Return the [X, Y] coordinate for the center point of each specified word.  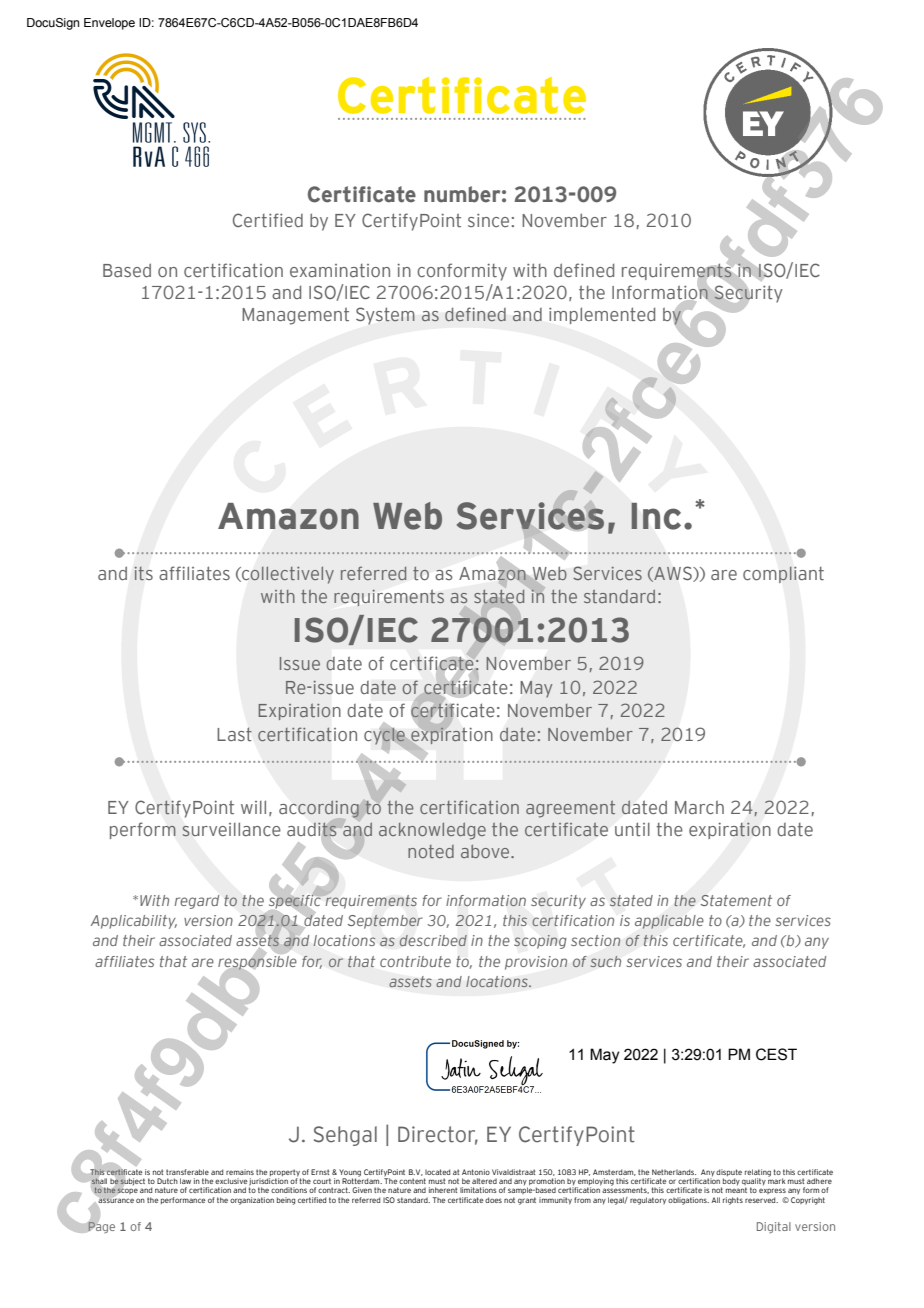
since [488, 220]
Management [295, 316]
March [699, 807]
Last [234, 734]
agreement [570, 809]
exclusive [231, 1181]
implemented [602, 315]
